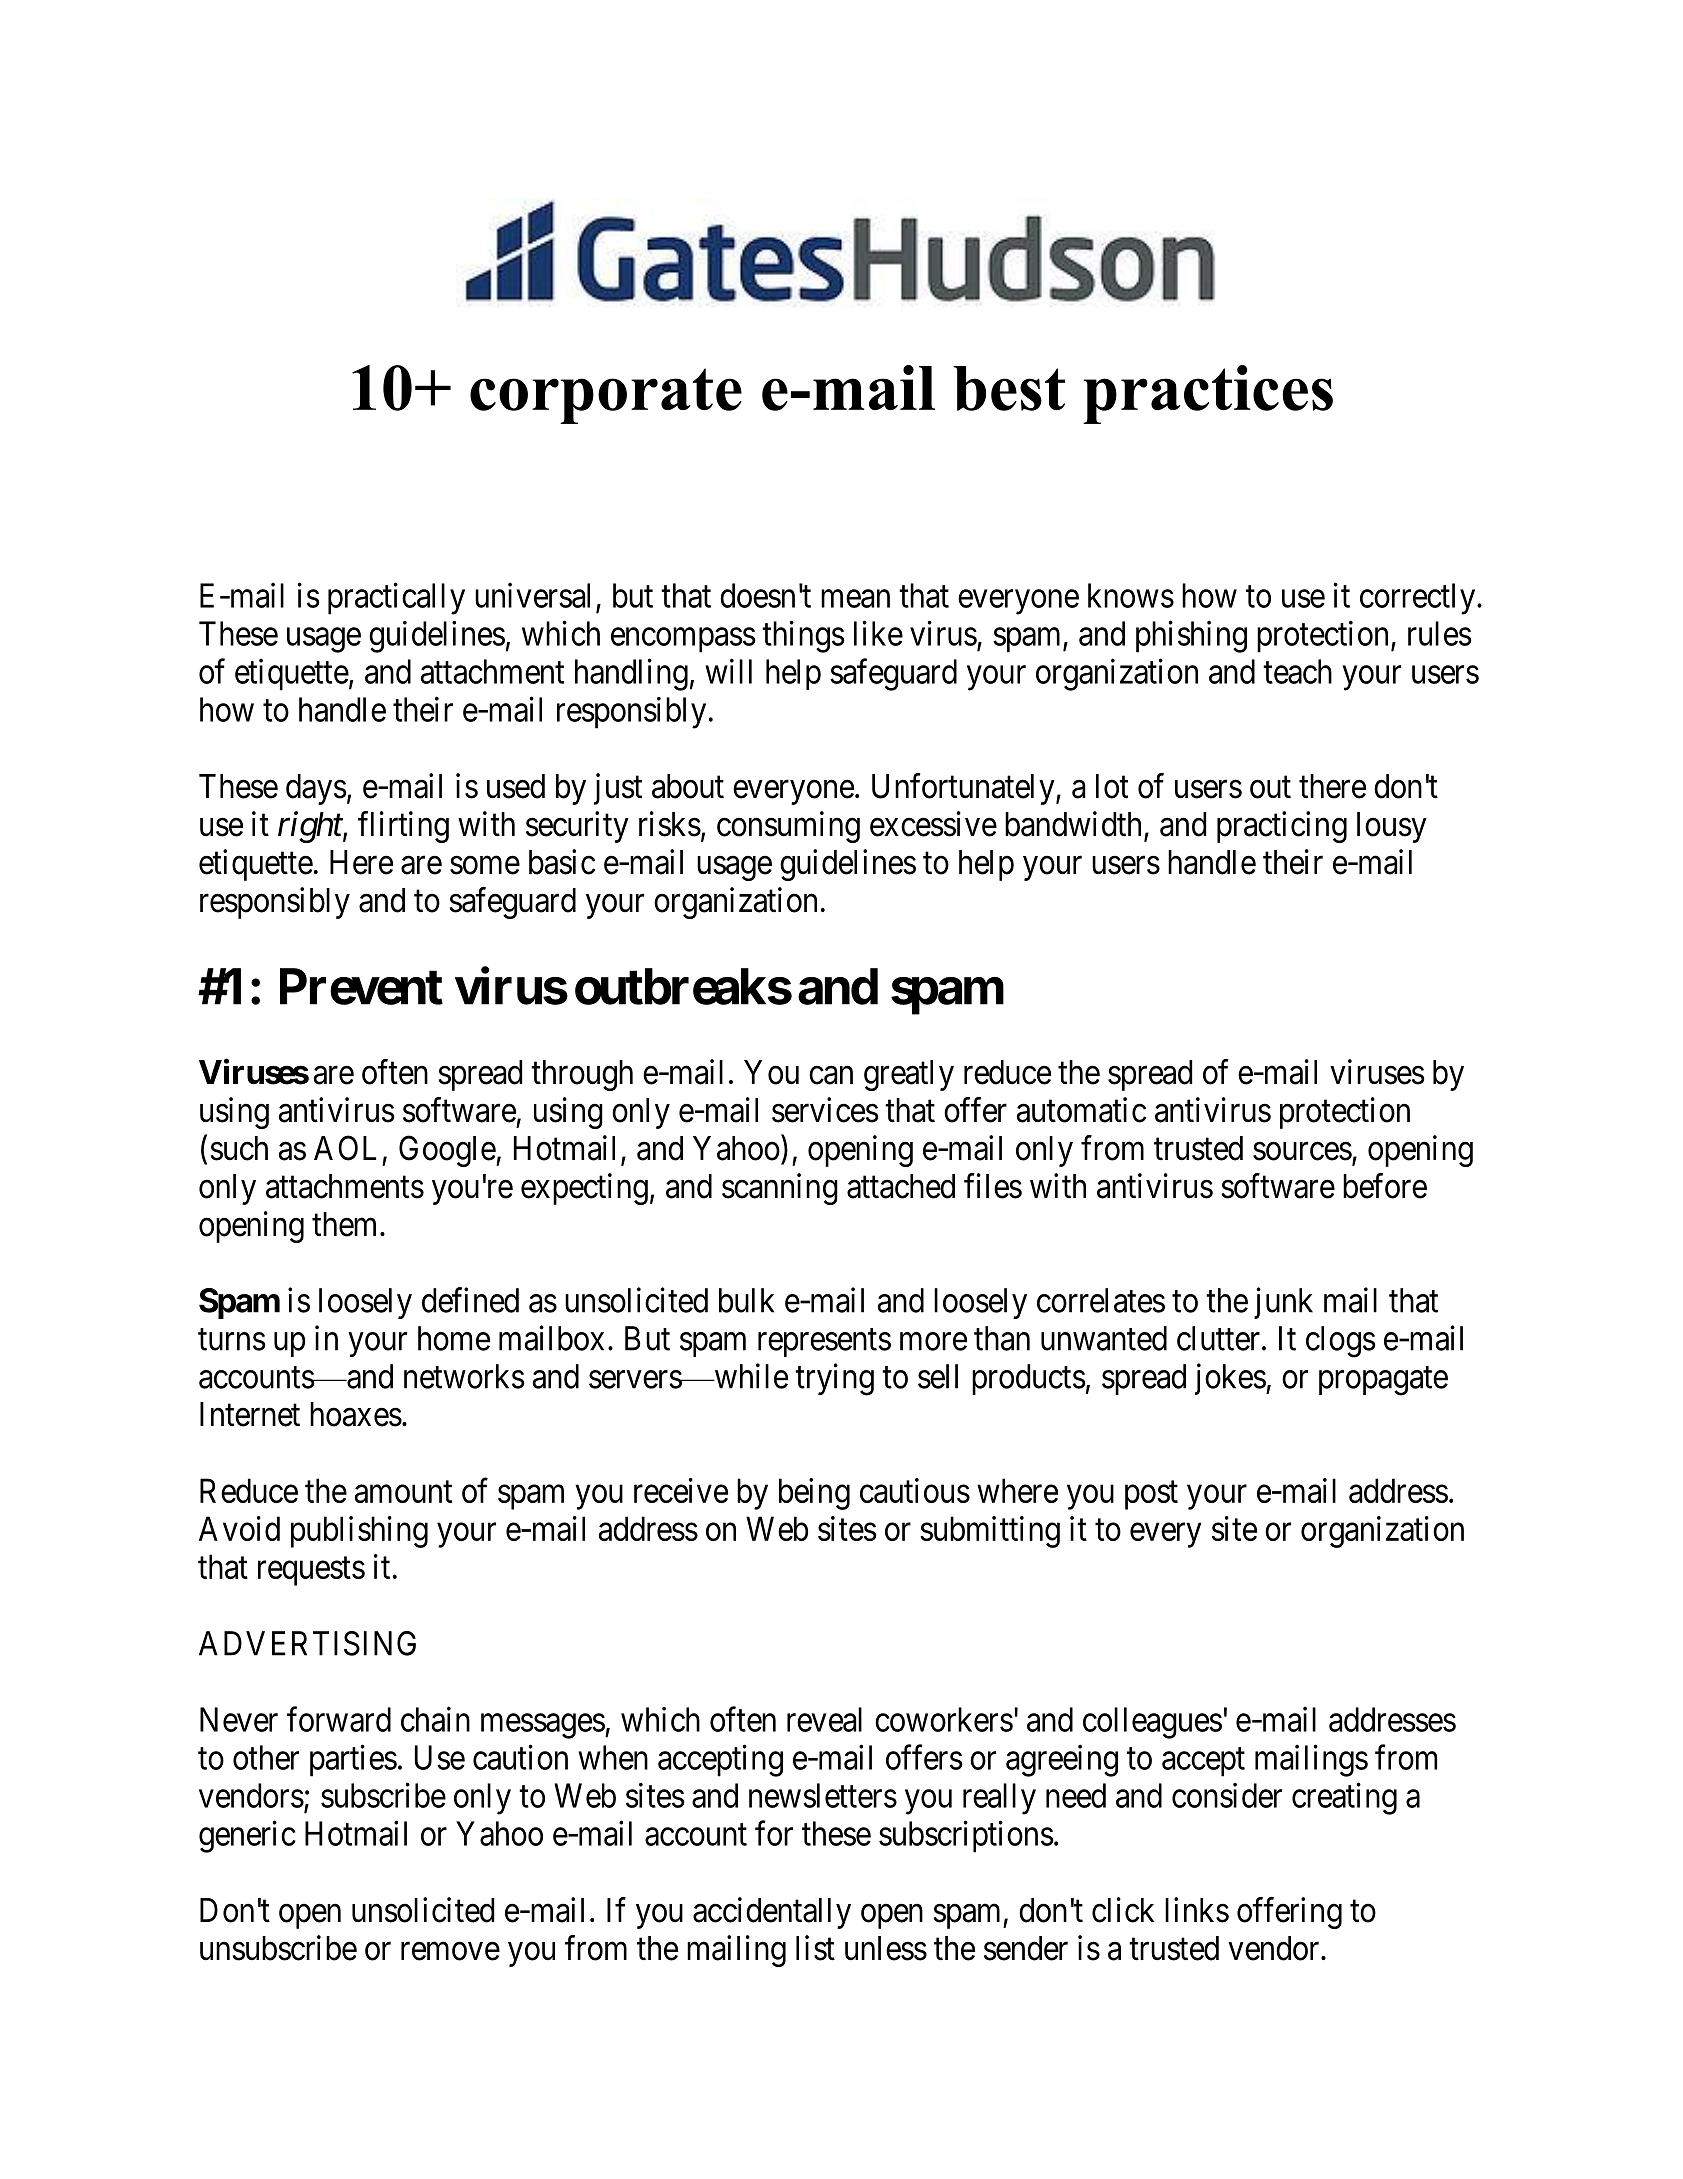  I want to click on corporate, so click(606, 396).
